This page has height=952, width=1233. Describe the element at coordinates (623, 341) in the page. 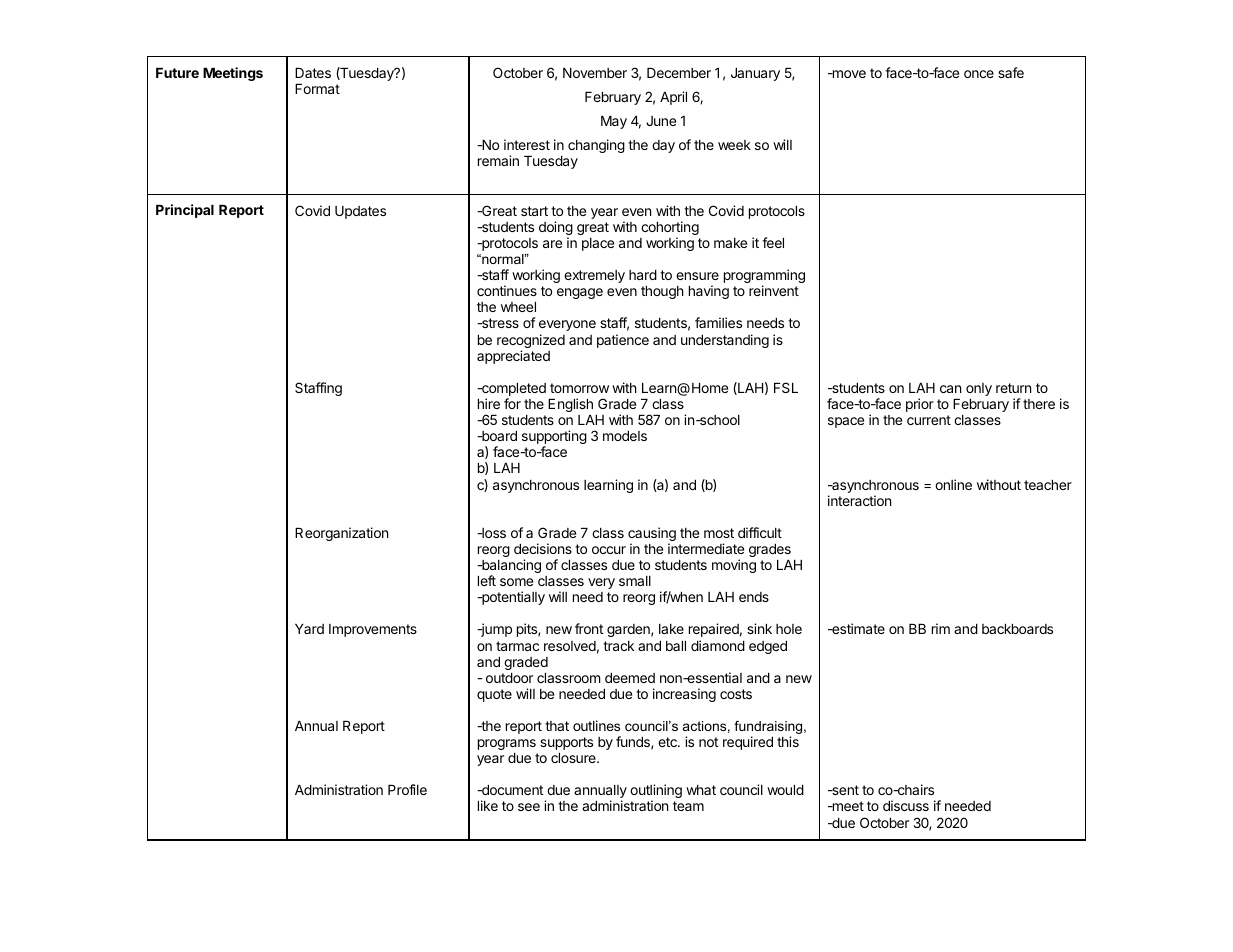

I see `patience` at that location.
